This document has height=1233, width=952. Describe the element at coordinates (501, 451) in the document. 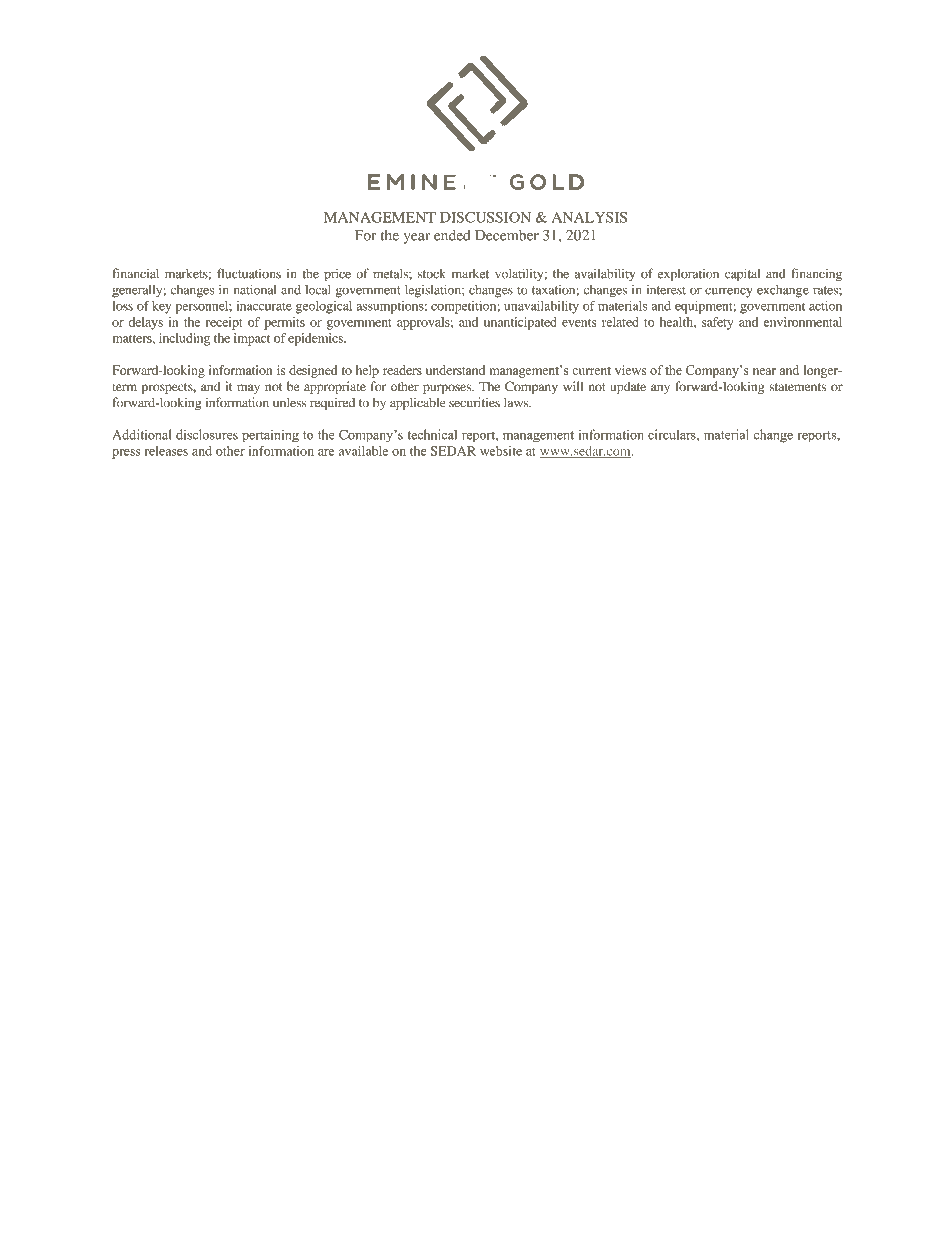

I see `website` at that location.
